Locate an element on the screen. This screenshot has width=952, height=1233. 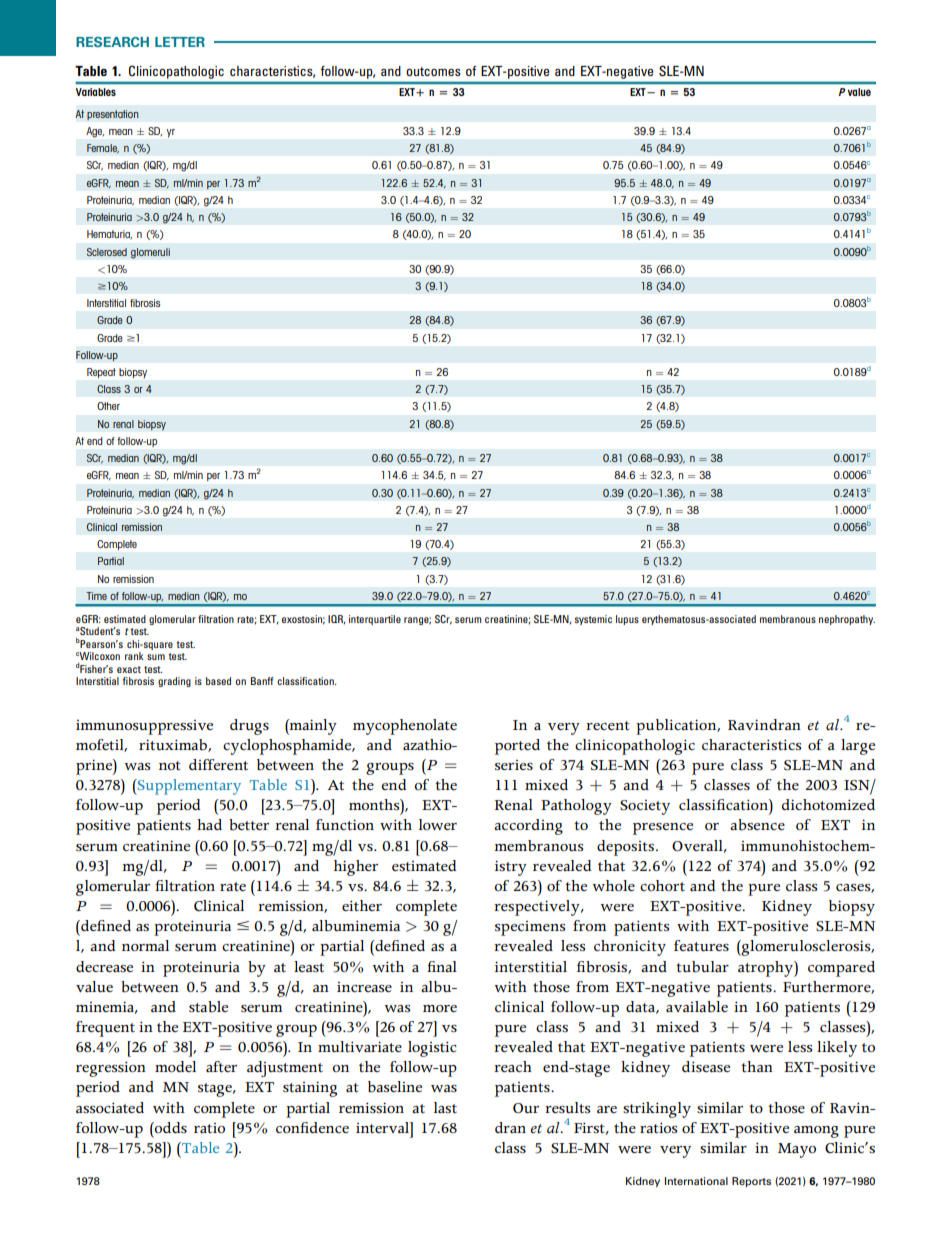
interquartile is located at coordinates (375, 620).
